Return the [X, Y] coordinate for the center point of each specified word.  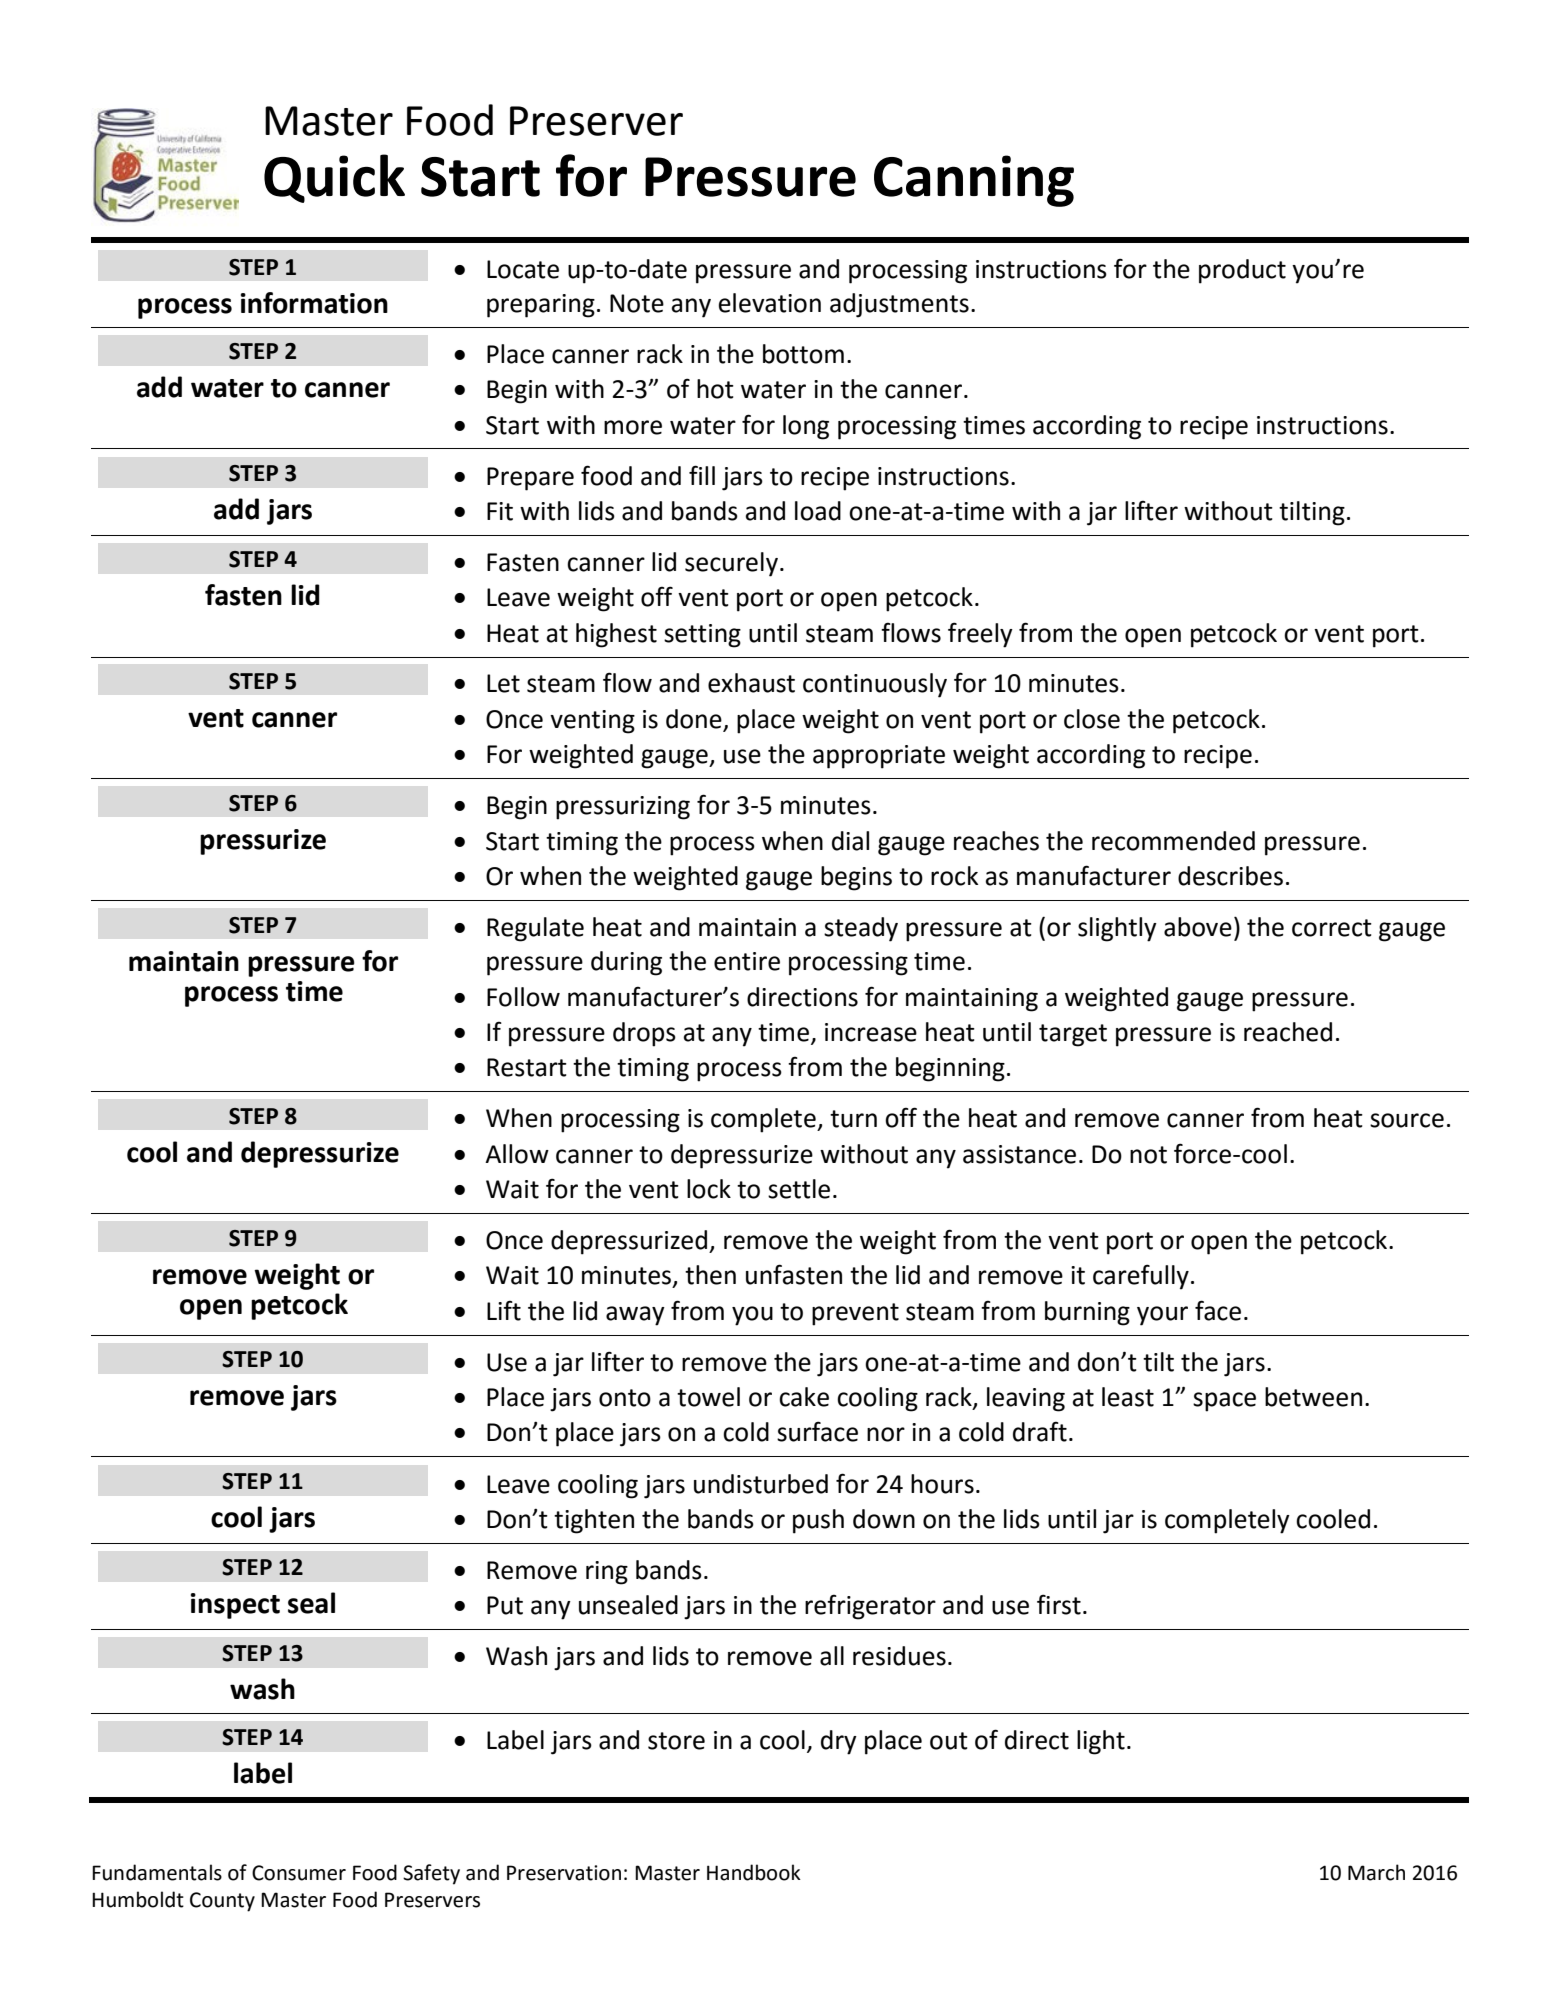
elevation [770, 303]
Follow [523, 997]
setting [702, 636]
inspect [235, 1606]
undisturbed [761, 1484]
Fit [500, 511]
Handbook [754, 1872]
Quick [334, 178]
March [1376, 1872]
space [1224, 1402]
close [1092, 719]
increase [871, 1032]
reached [1288, 1032]
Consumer [299, 1873]
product [1242, 271]
